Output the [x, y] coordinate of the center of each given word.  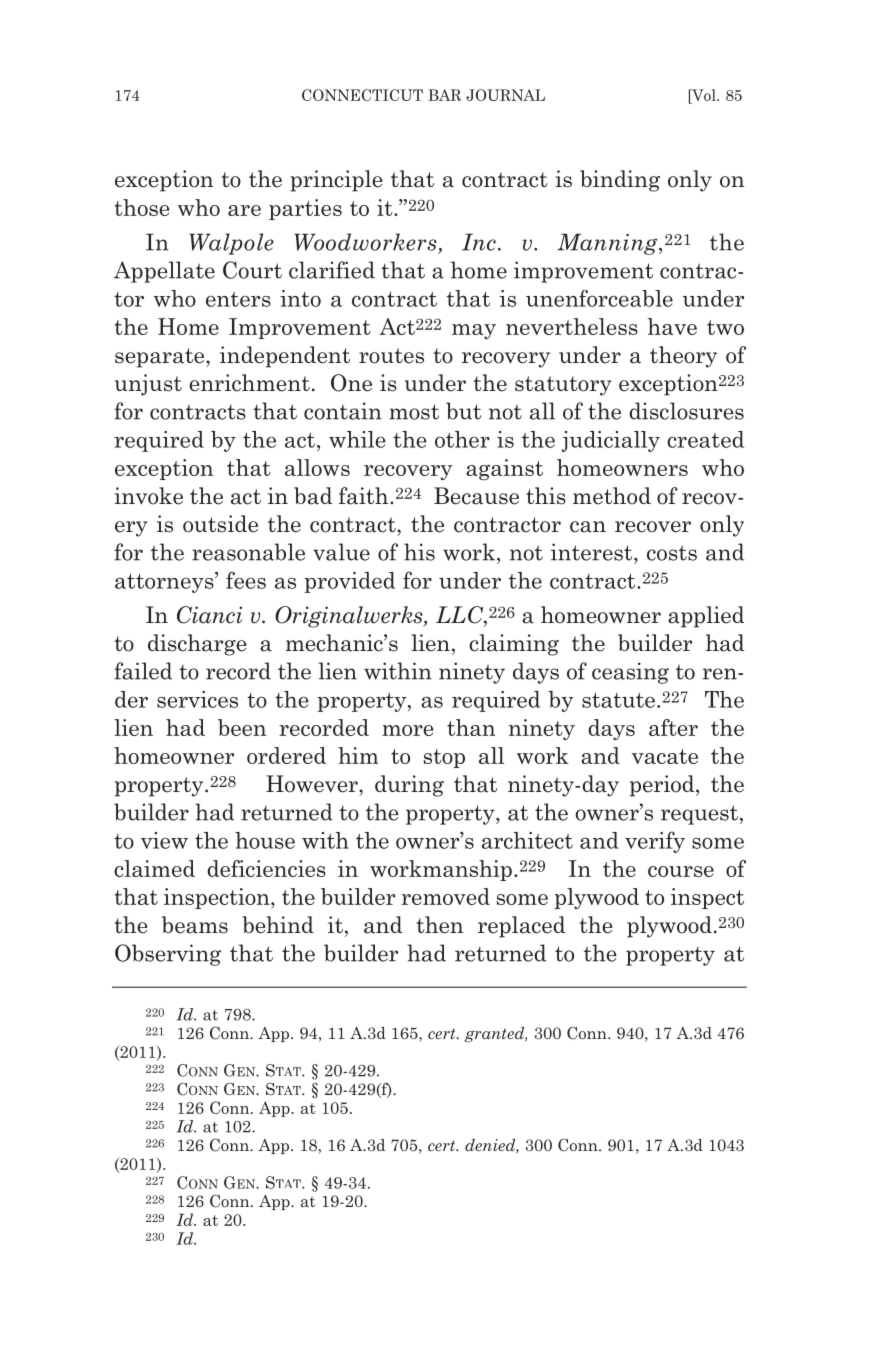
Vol [704, 95]
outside [220, 524]
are [244, 210]
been [242, 727]
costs [672, 553]
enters [238, 299]
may [474, 331]
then [439, 925]
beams [195, 925]
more [407, 730]
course [681, 871]
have [672, 326]
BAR [444, 95]
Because [476, 496]
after [673, 727]
